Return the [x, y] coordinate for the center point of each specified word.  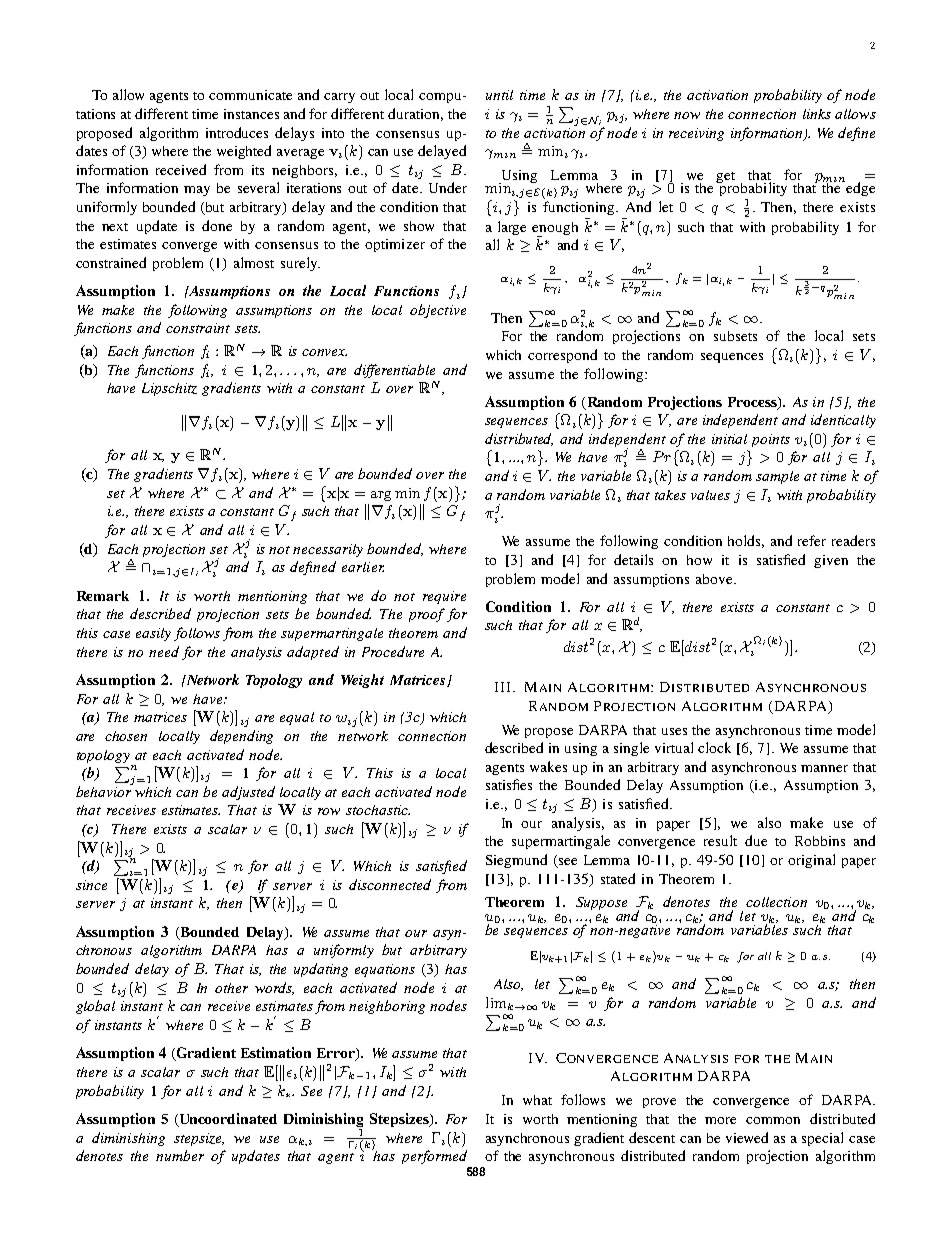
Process [753, 403]
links [817, 114]
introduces [237, 132]
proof [427, 615]
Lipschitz [169, 389]
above [715, 579]
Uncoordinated [227, 1120]
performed [434, 1157]
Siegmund [516, 861]
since [91, 885]
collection [776, 902]
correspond [562, 356]
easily [153, 634]
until [499, 95]
